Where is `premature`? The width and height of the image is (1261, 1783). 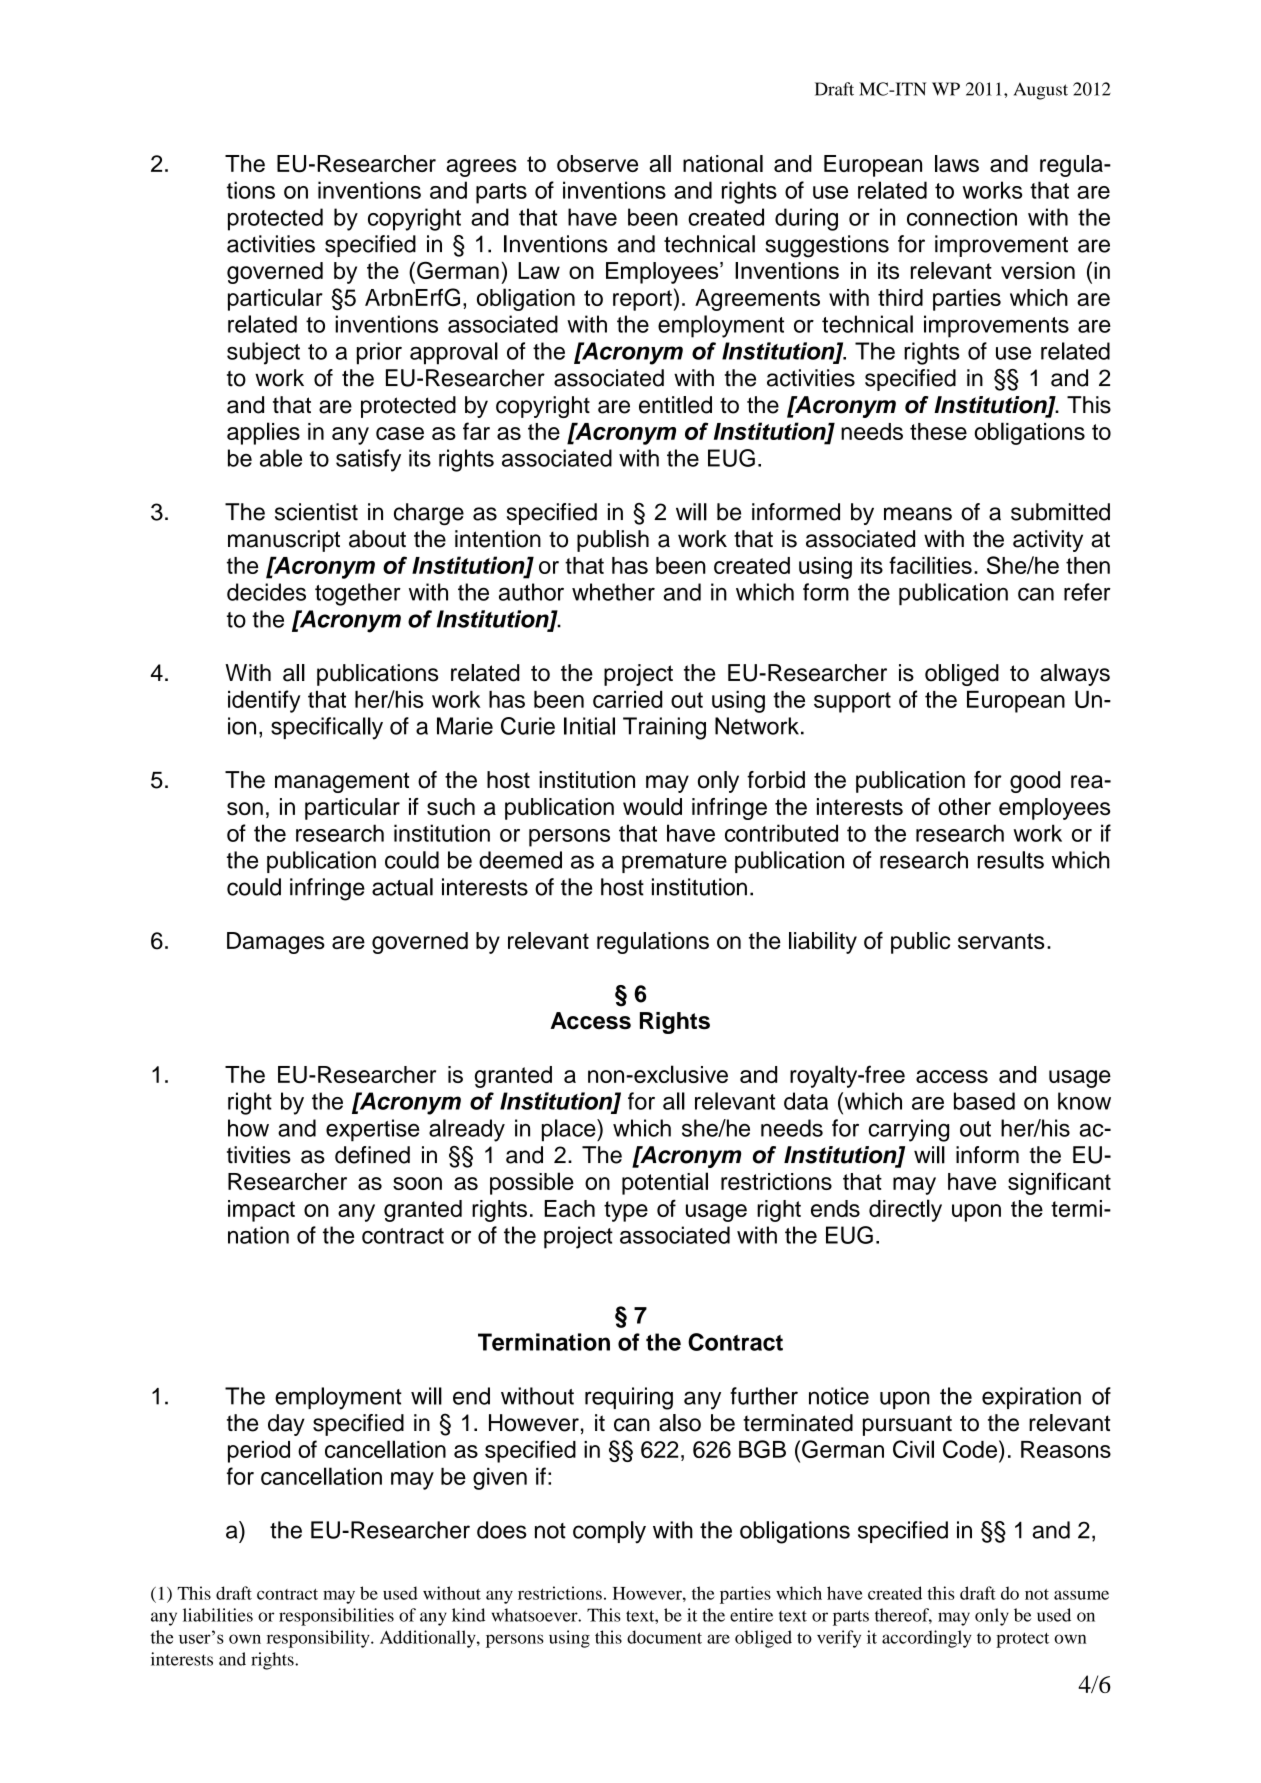
premature is located at coordinates (674, 863).
